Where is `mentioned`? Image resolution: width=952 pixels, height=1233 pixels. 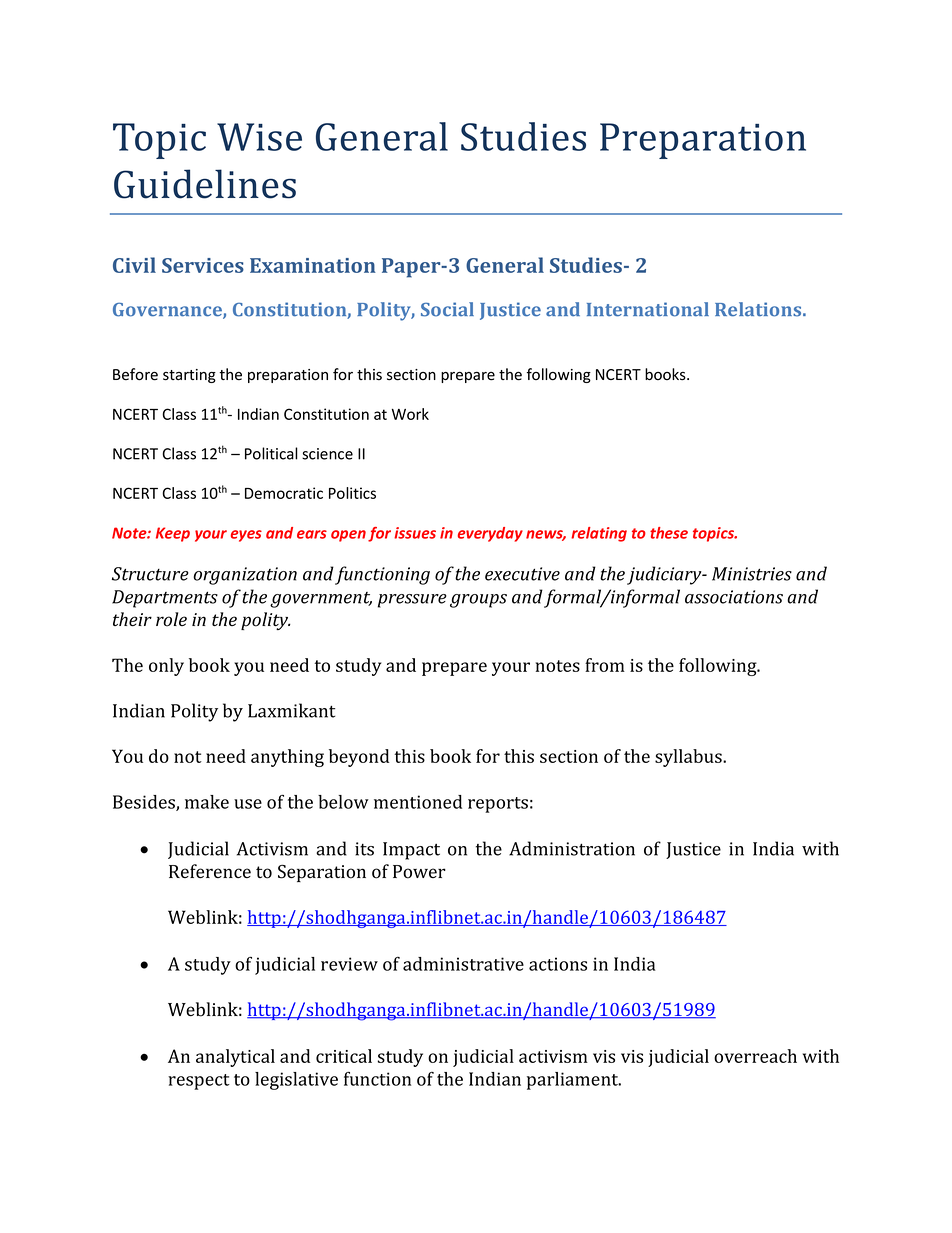 mentioned is located at coordinates (418, 802).
